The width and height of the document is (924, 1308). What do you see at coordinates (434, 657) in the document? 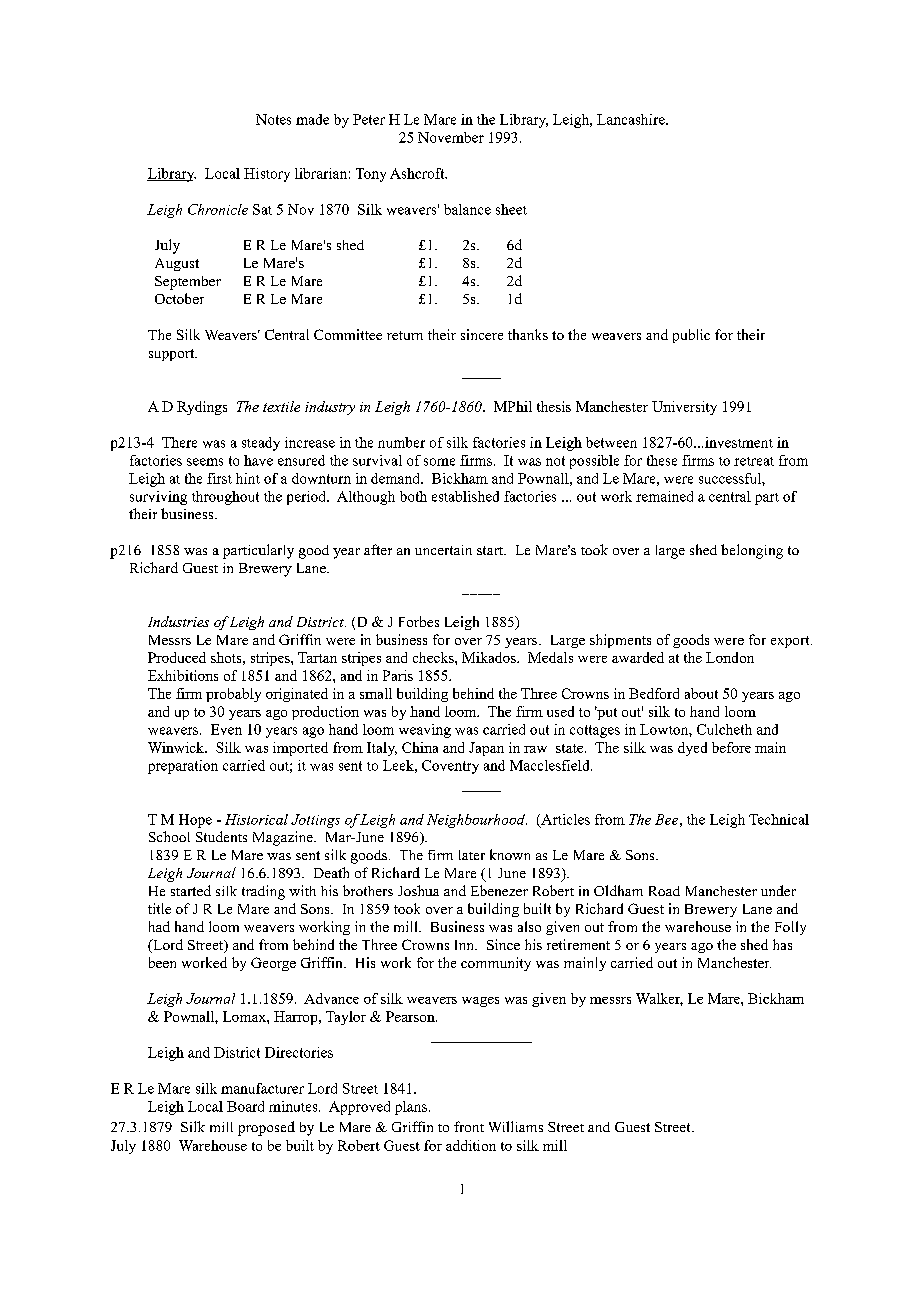
I see `checks` at bounding box center [434, 657].
